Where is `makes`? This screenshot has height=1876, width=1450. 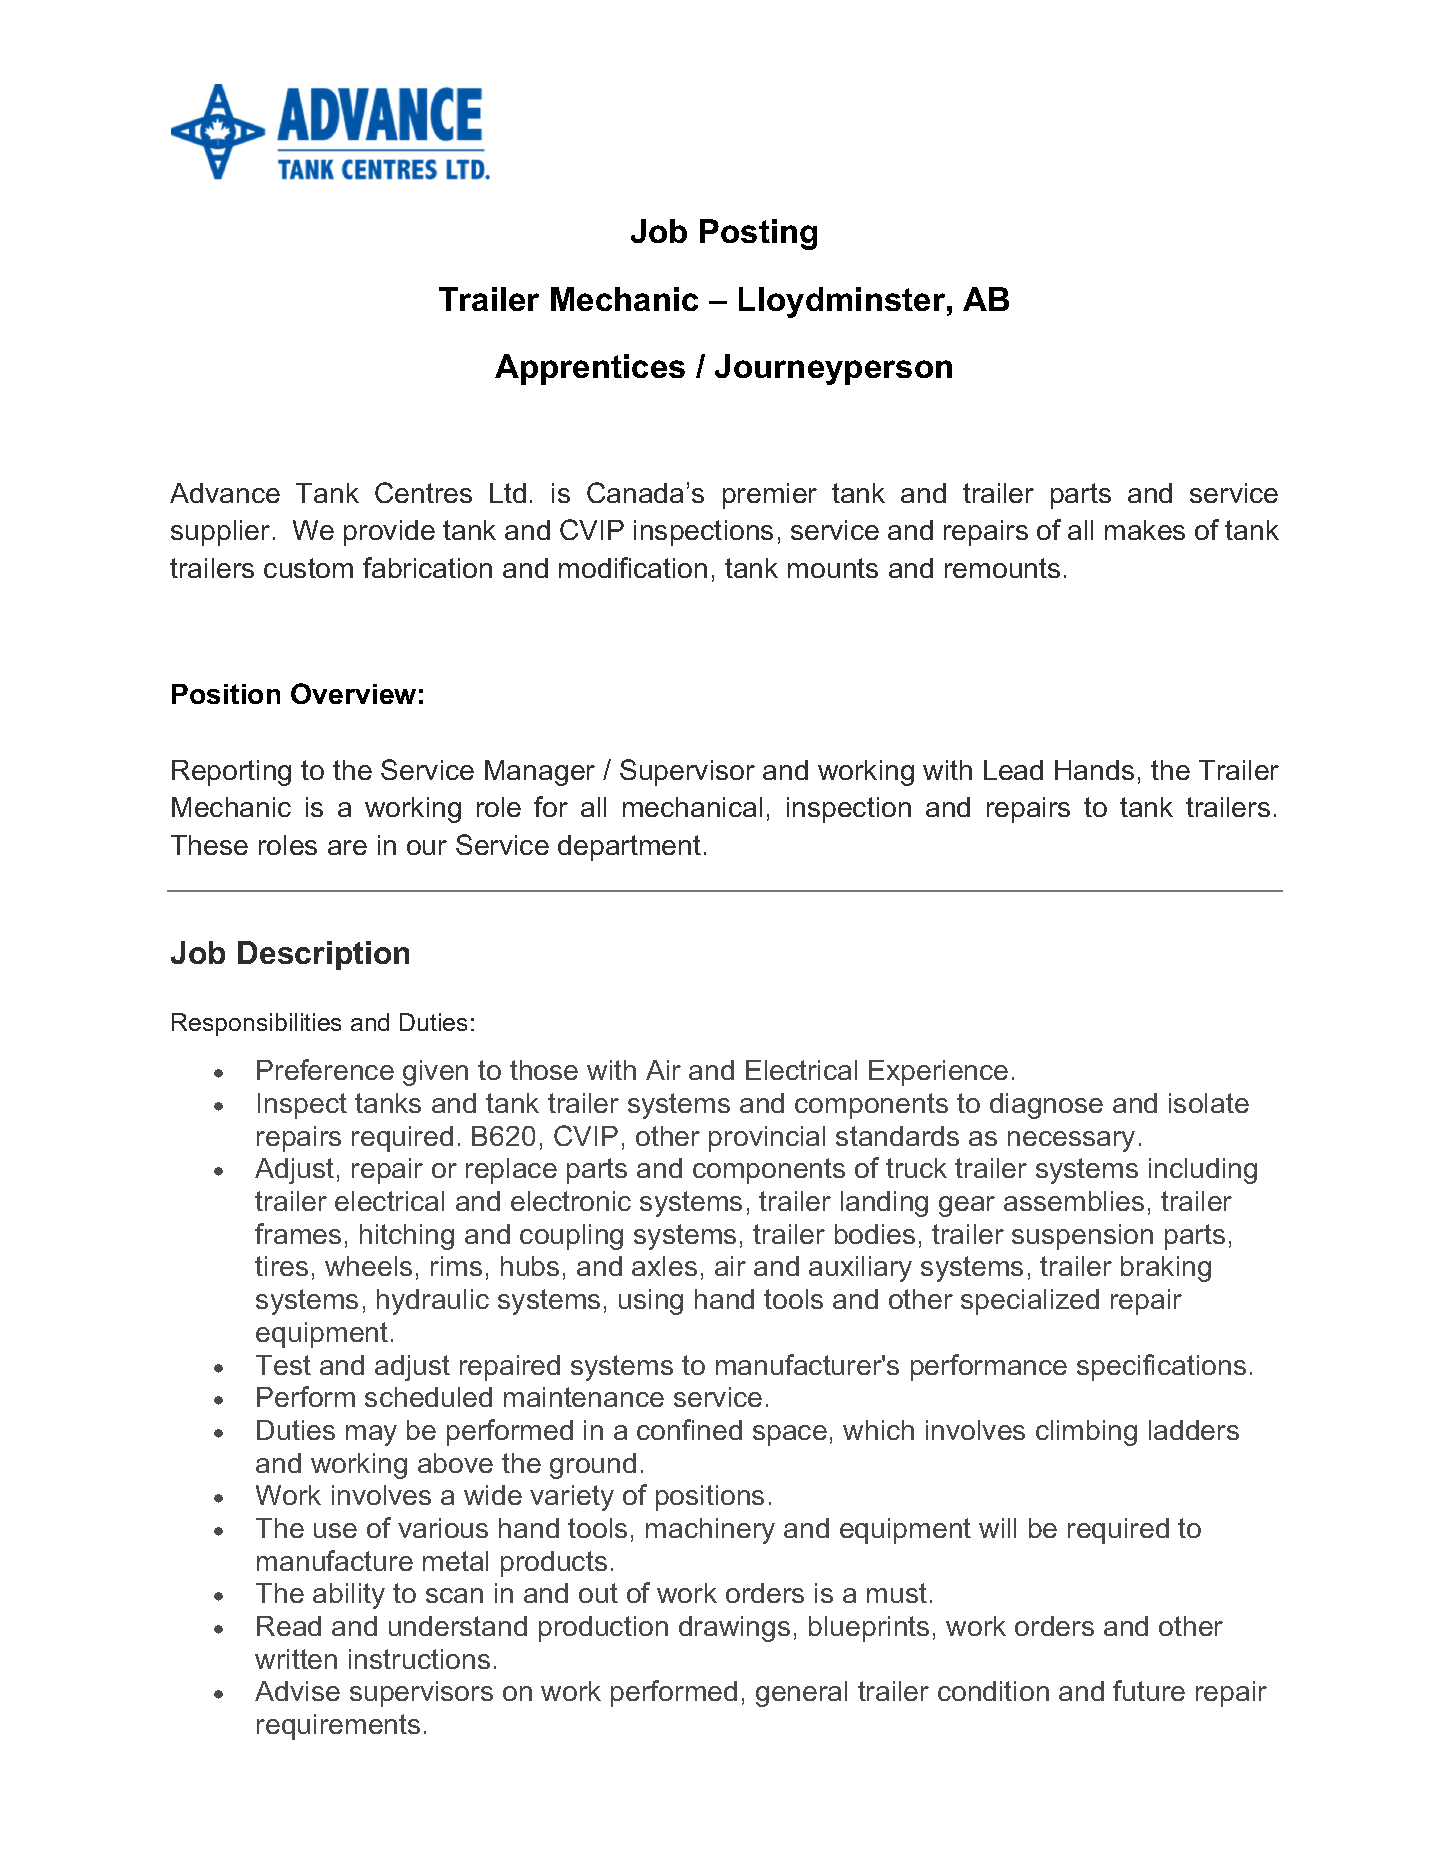
makes is located at coordinates (1145, 530).
